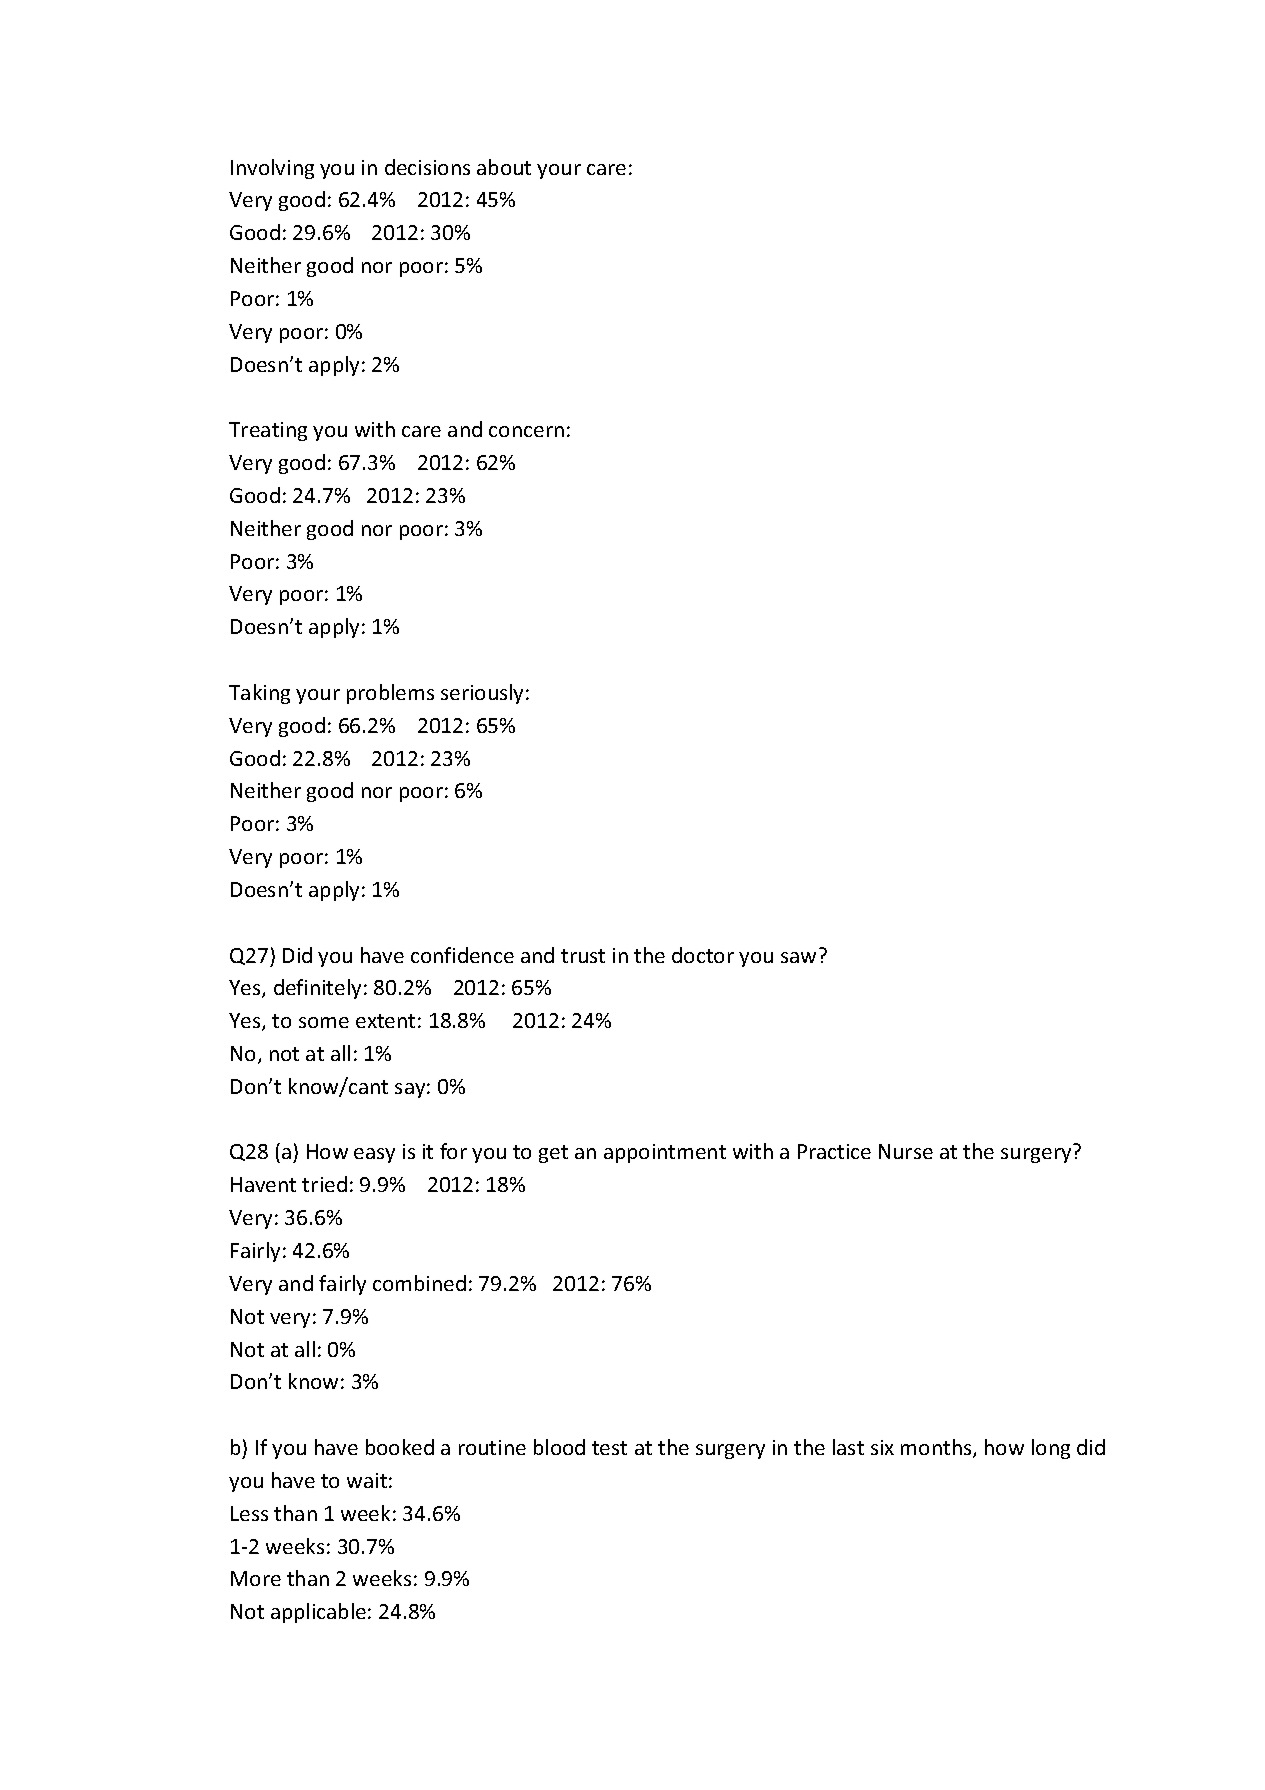 The image size is (1265, 1790). I want to click on problems, so click(390, 694).
